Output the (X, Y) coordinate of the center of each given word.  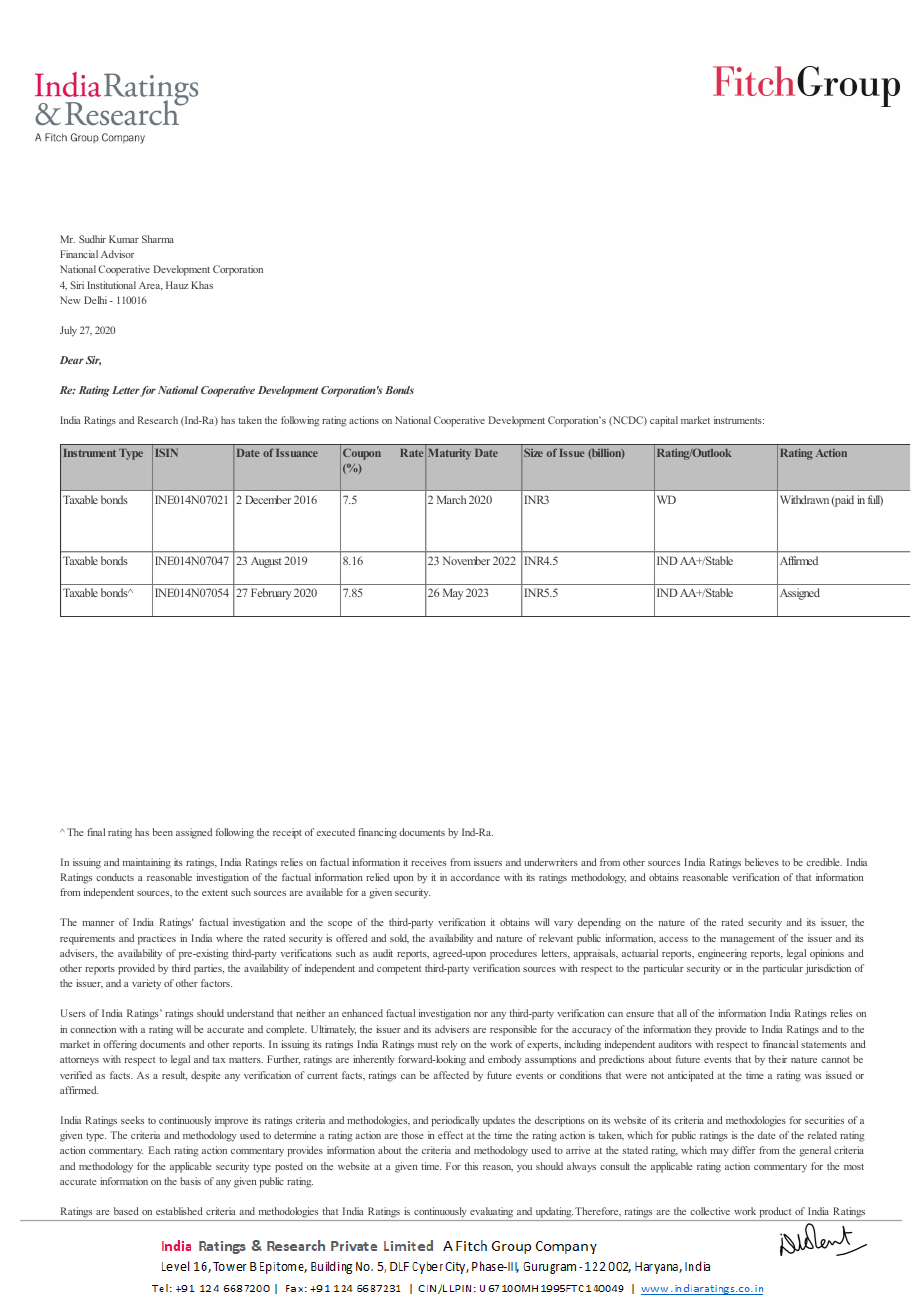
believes (762, 862)
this (471, 1166)
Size (533, 452)
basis (190, 1181)
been (163, 832)
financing (377, 833)
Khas (202, 285)
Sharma (158, 239)
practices (157, 939)
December (268, 499)
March (451, 499)
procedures (513, 954)
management (747, 940)
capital (664, 421)
